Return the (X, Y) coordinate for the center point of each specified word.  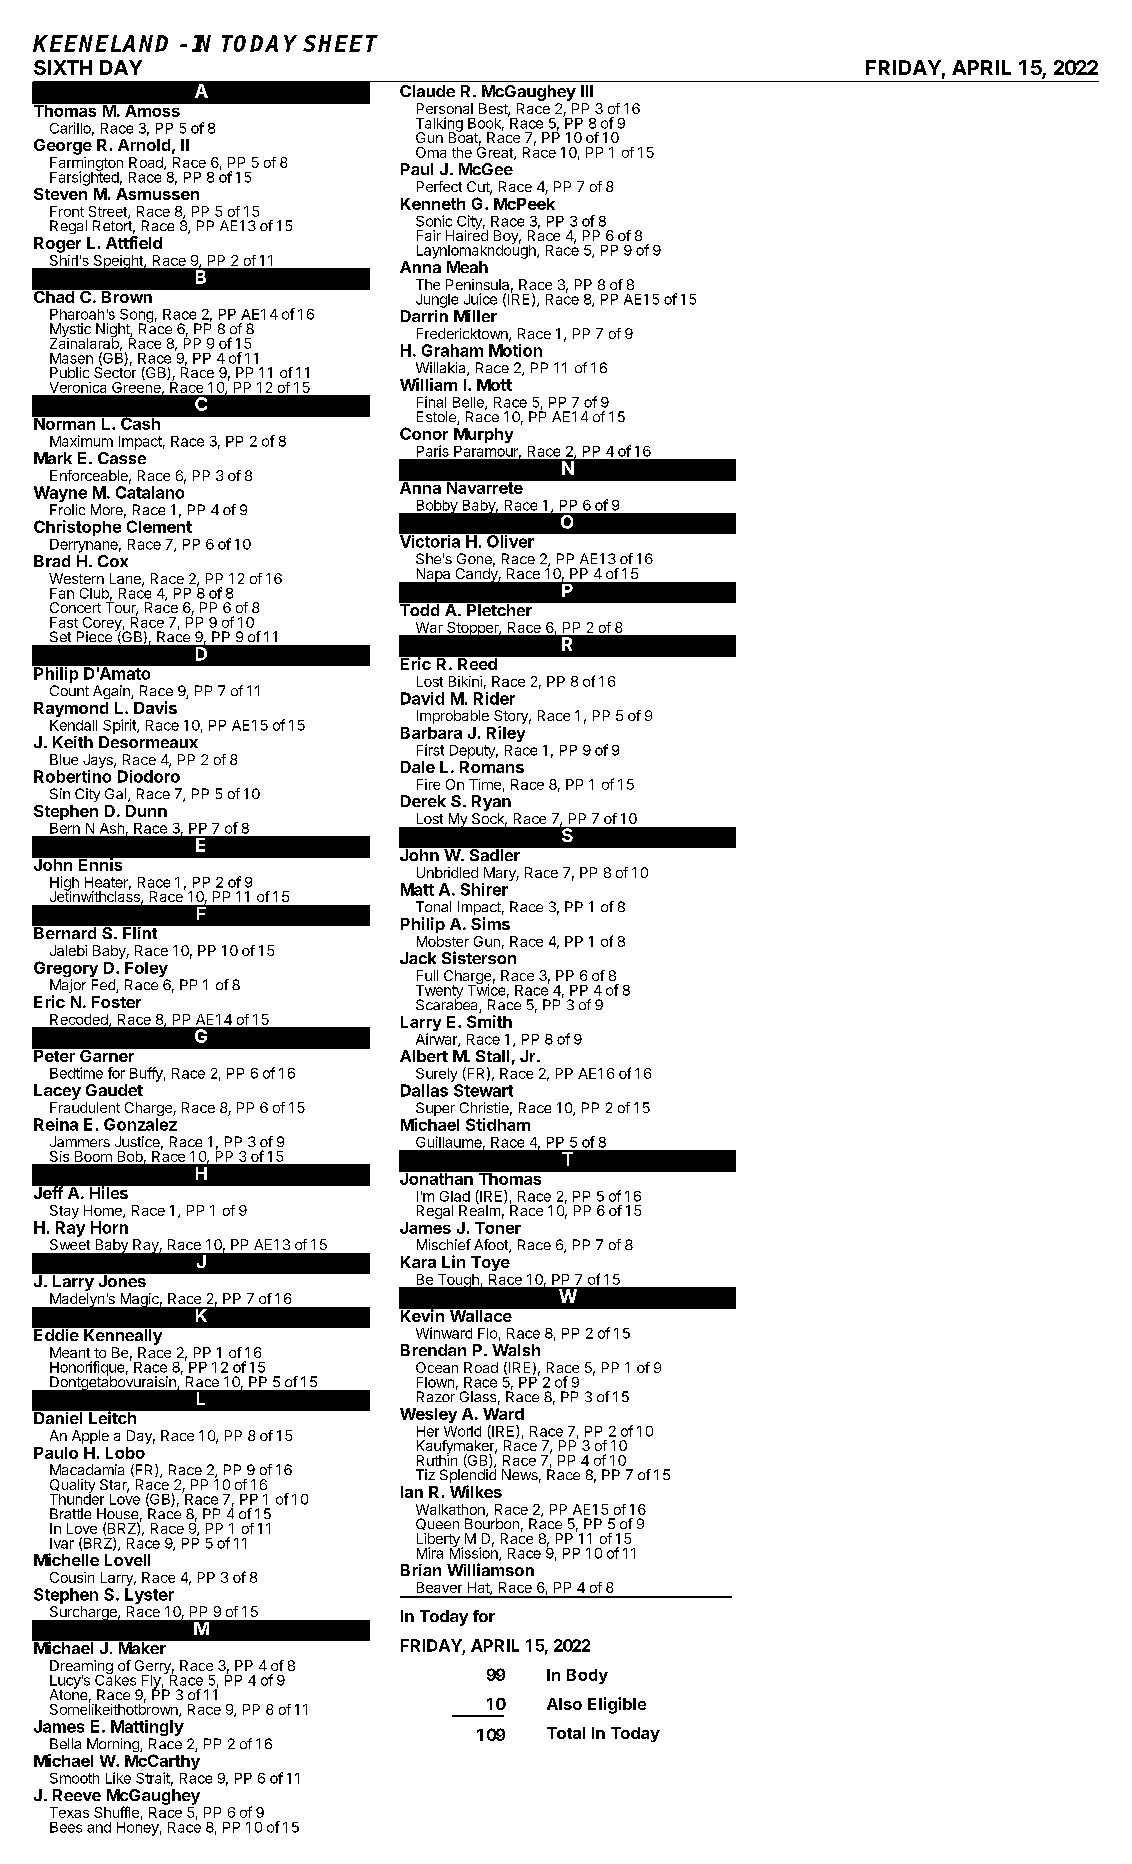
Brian (421, 1570)
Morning (114, 1745)
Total (566, 1733)
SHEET (340, 43)
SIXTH (63, 67)
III (587, 91)
